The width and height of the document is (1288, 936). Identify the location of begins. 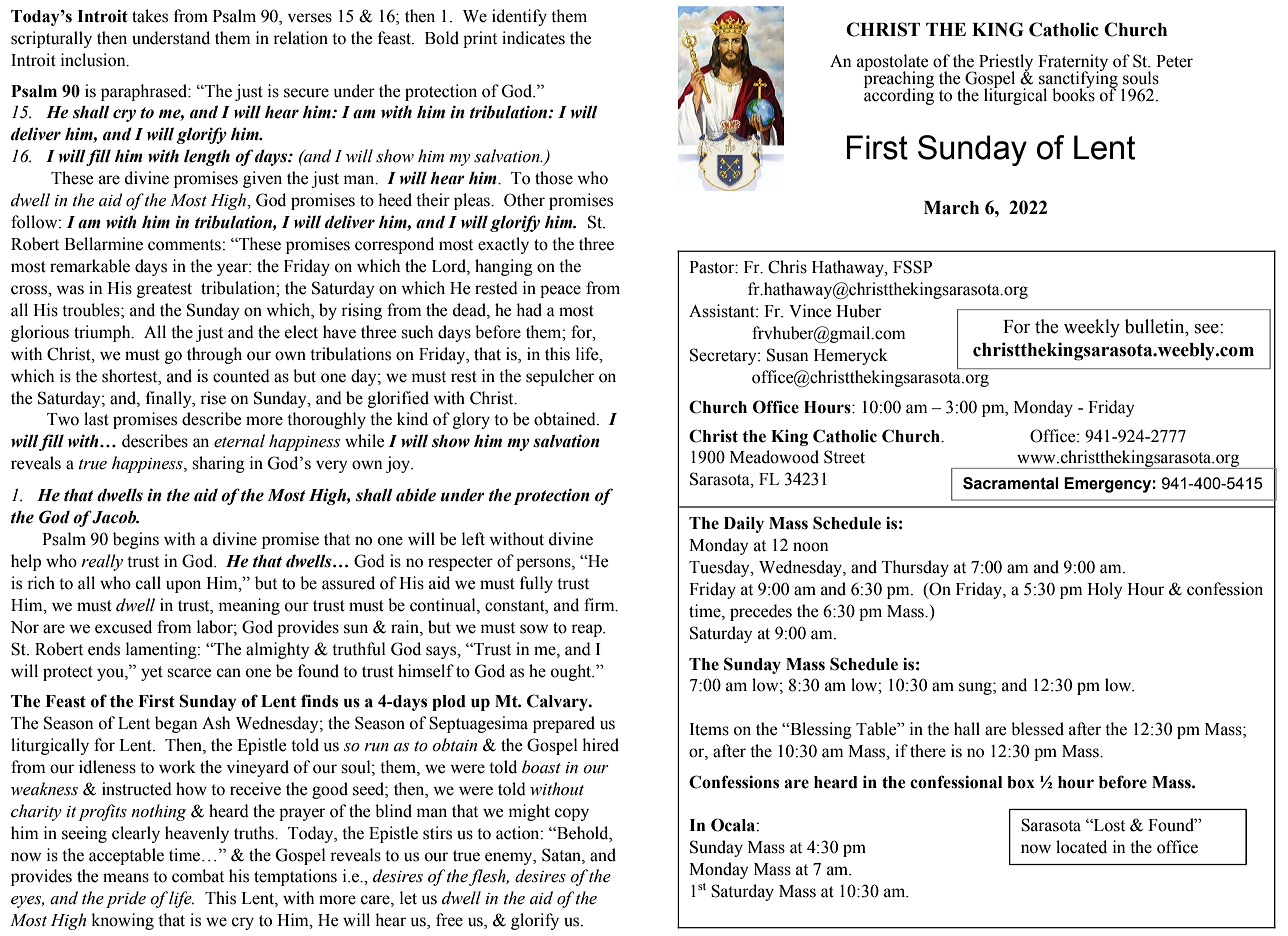
(136, 540).
